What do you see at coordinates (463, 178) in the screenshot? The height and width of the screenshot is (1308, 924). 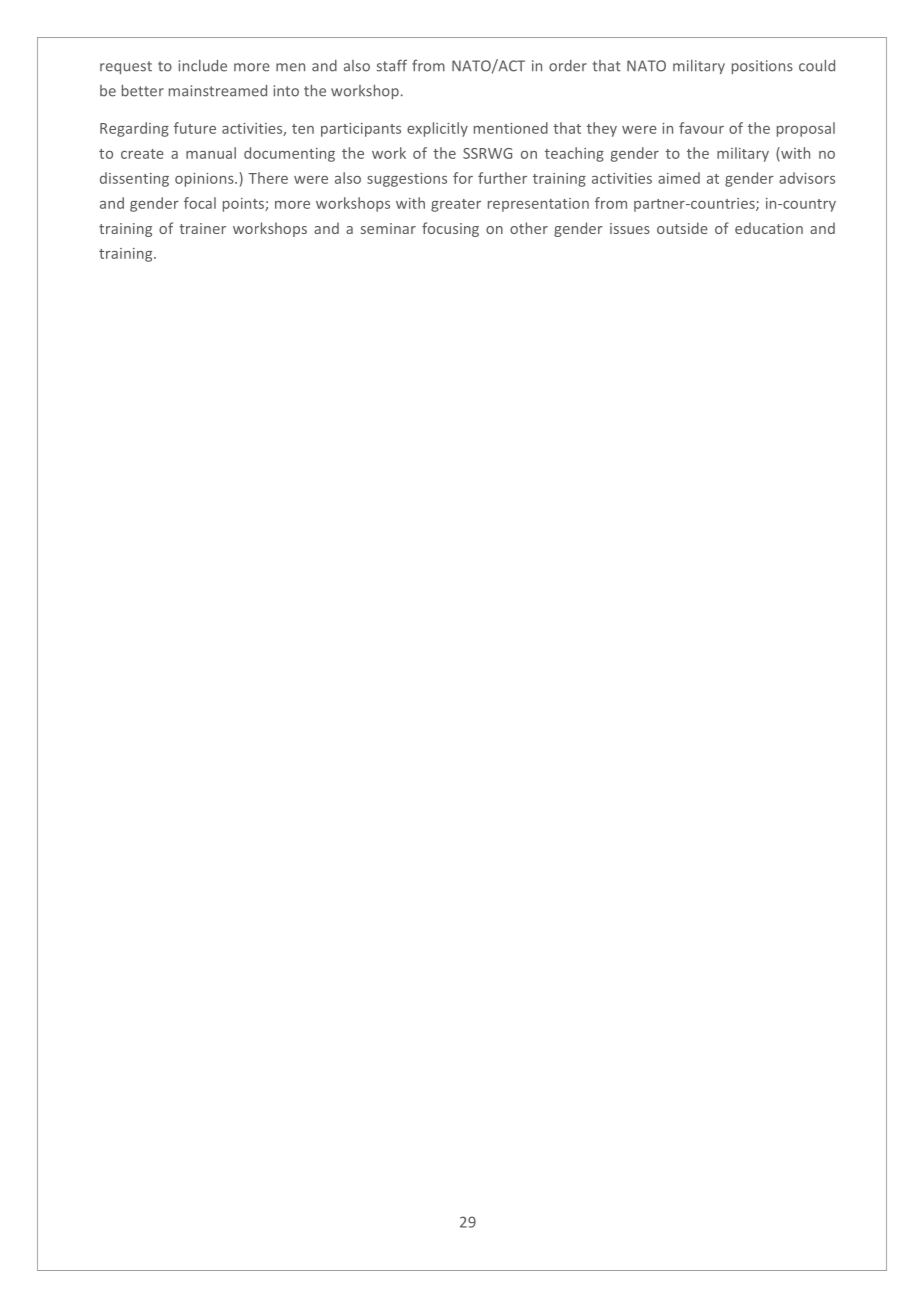 I see `for` at bounding box center [463, 178].
